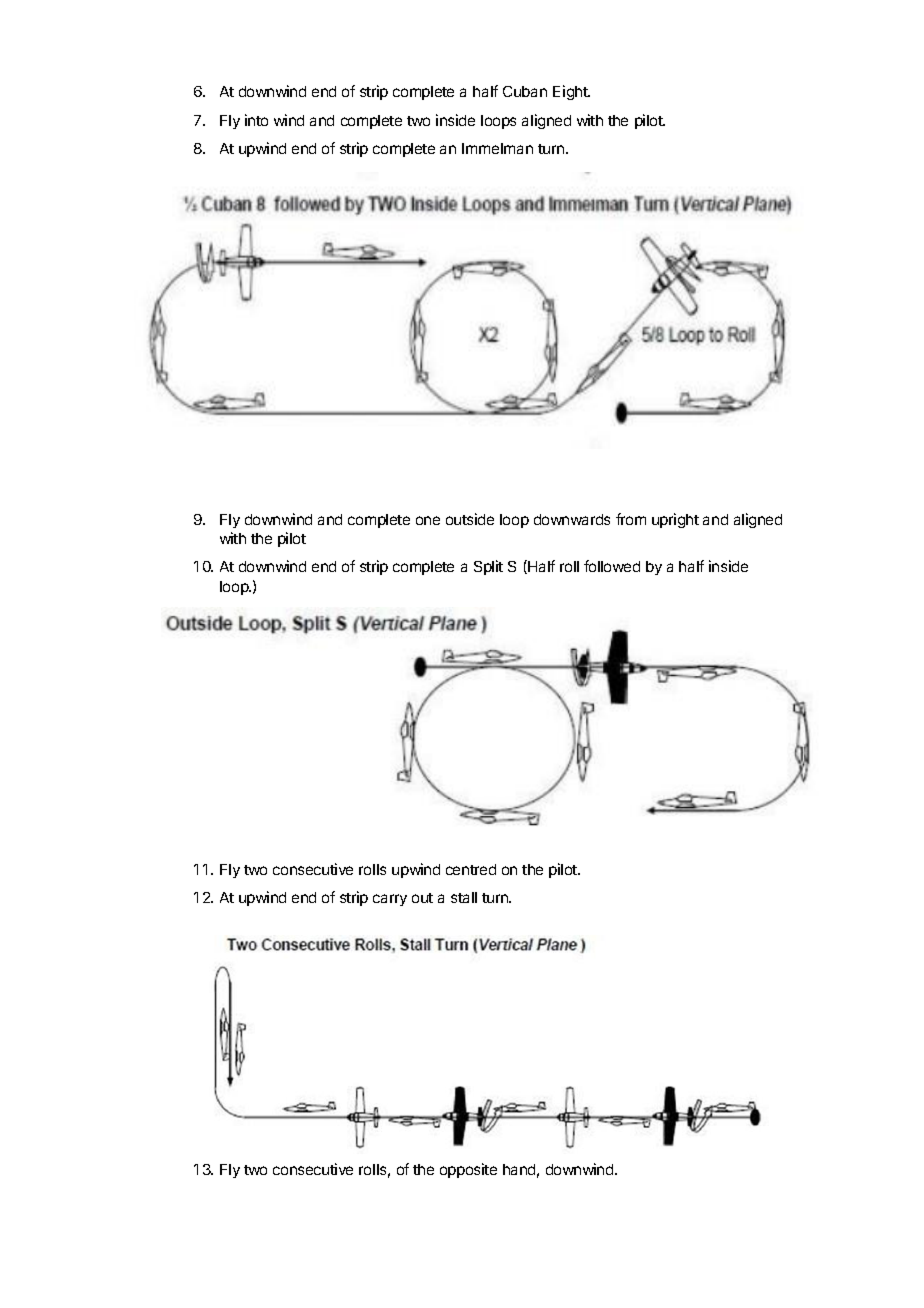 Image resolution: width=924 pixels, height=1308 pixels. What do you see at coordinates (256, 120) in the screenshot?
I see `into` at bounding box center [256, 120].
